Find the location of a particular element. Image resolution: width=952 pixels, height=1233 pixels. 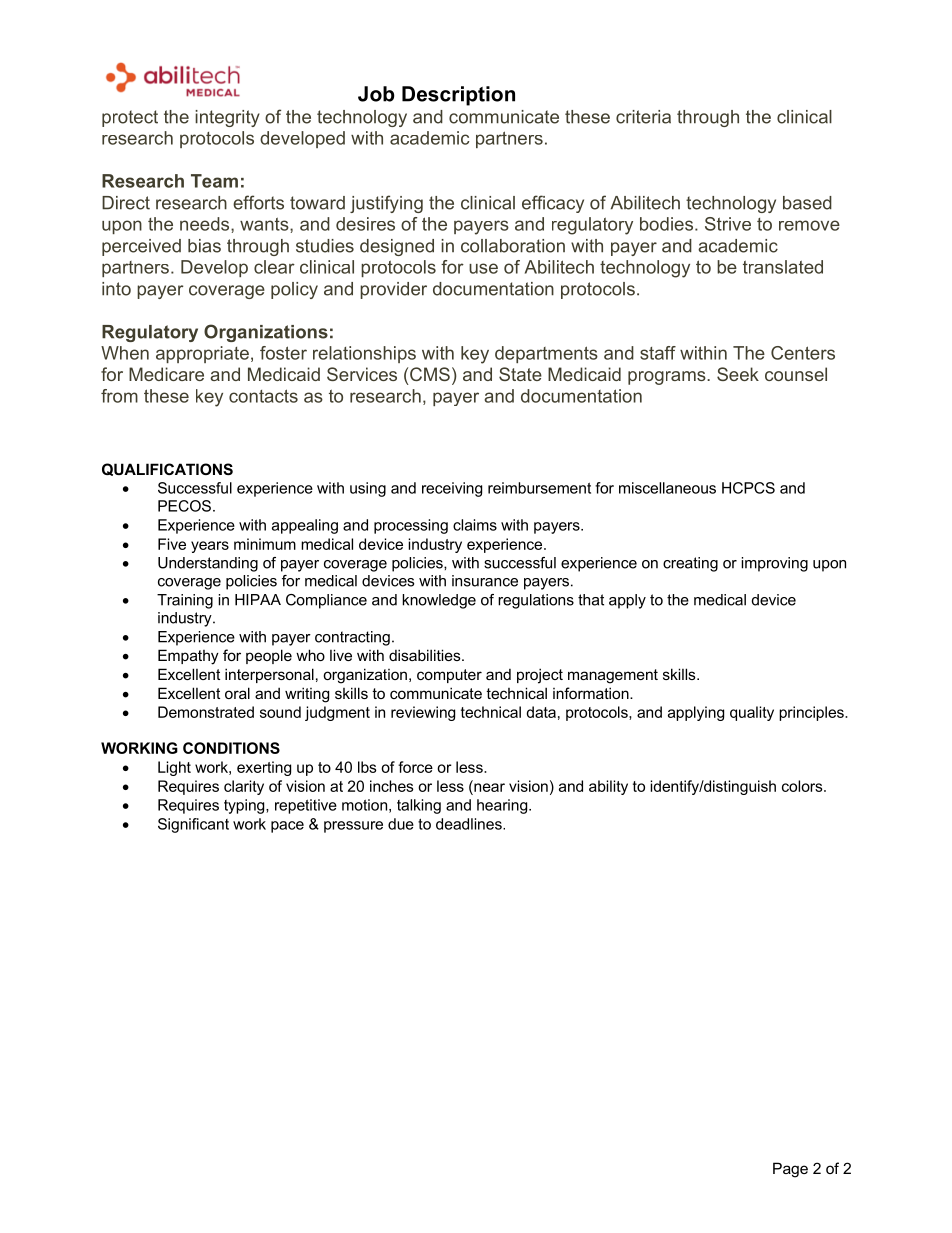

creating is located at coordinates (690, 564).
